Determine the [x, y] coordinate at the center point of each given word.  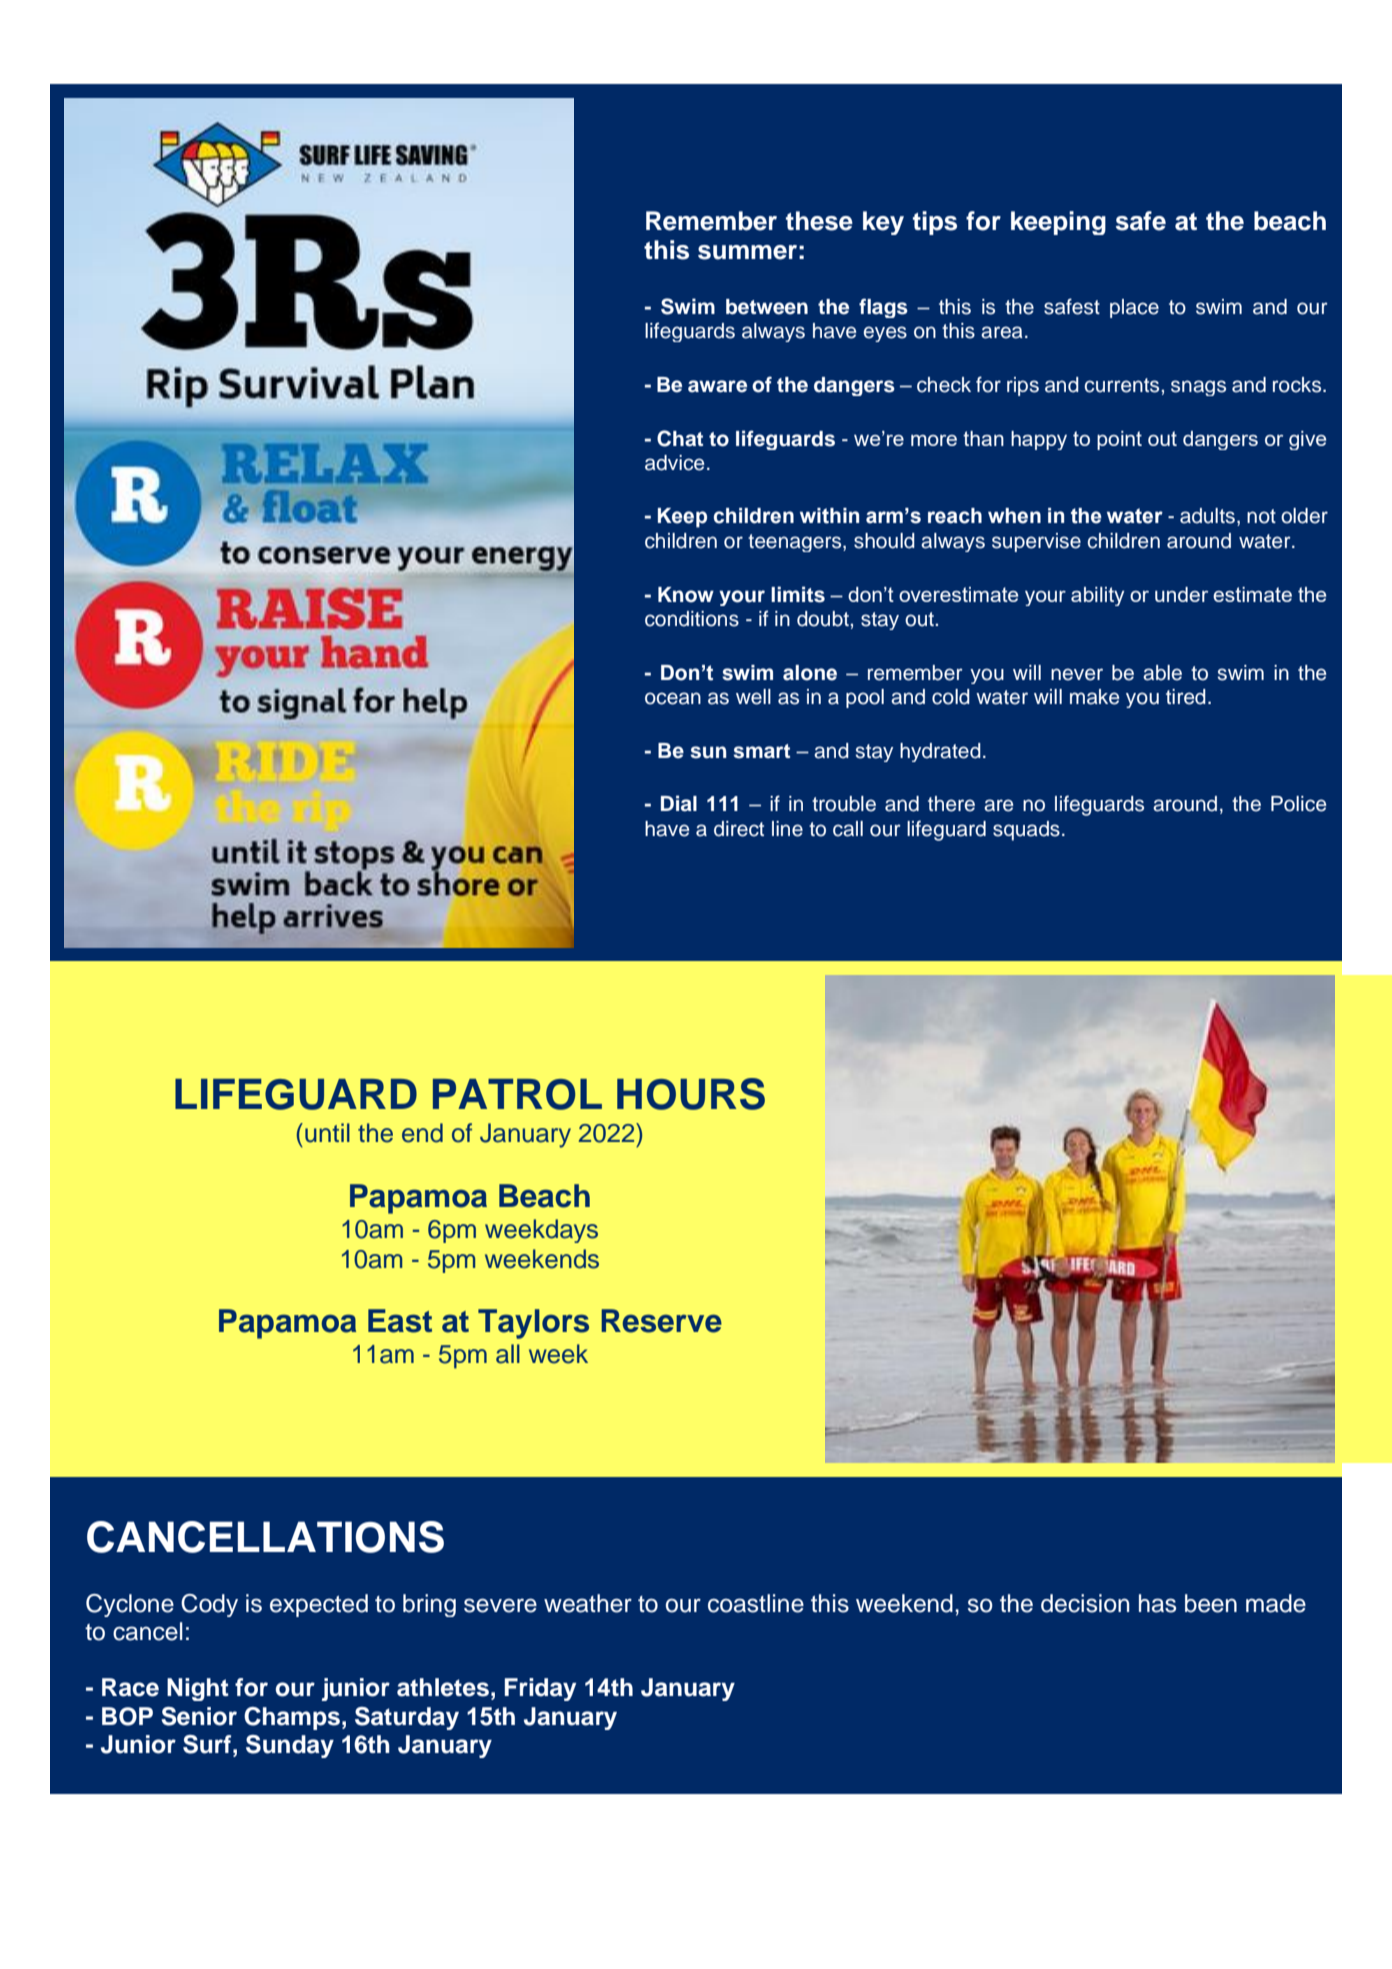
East [400, 1321]
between [767, 307]
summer [747, 252]
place [1134, 308]
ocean [673, 698]
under [1181, 594]
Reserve [661, 1321]
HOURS [691, 1094]
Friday [540, 1689]
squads [1026, 831]
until [327, 1133]
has [1157, 1603]
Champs [292, 1718]
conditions [692, 619]
